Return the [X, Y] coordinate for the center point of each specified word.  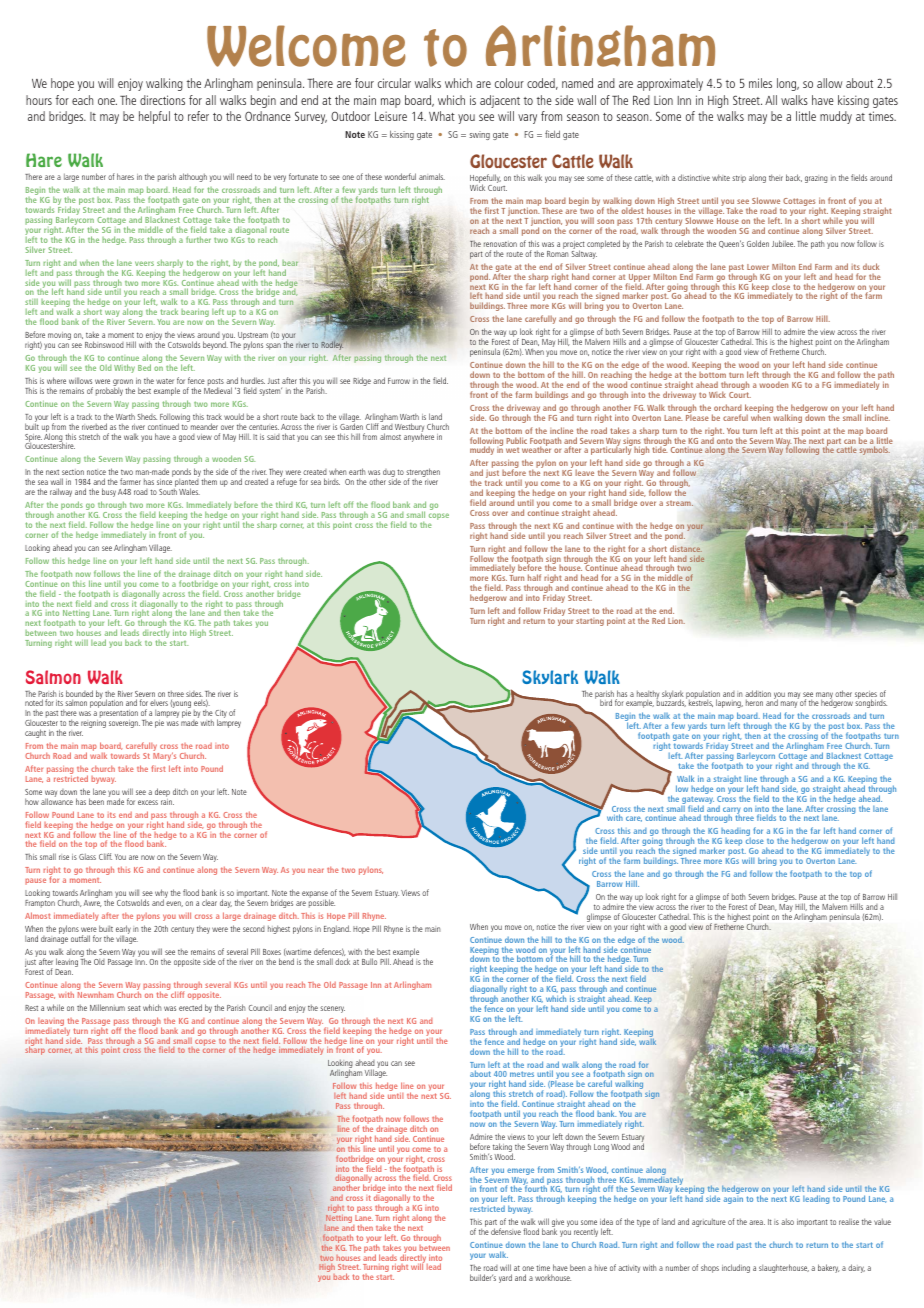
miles [760, 83]
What [442, 116]
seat [134, 1008]
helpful [154, 117]
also [787, 1221]
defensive [506, 1231]
